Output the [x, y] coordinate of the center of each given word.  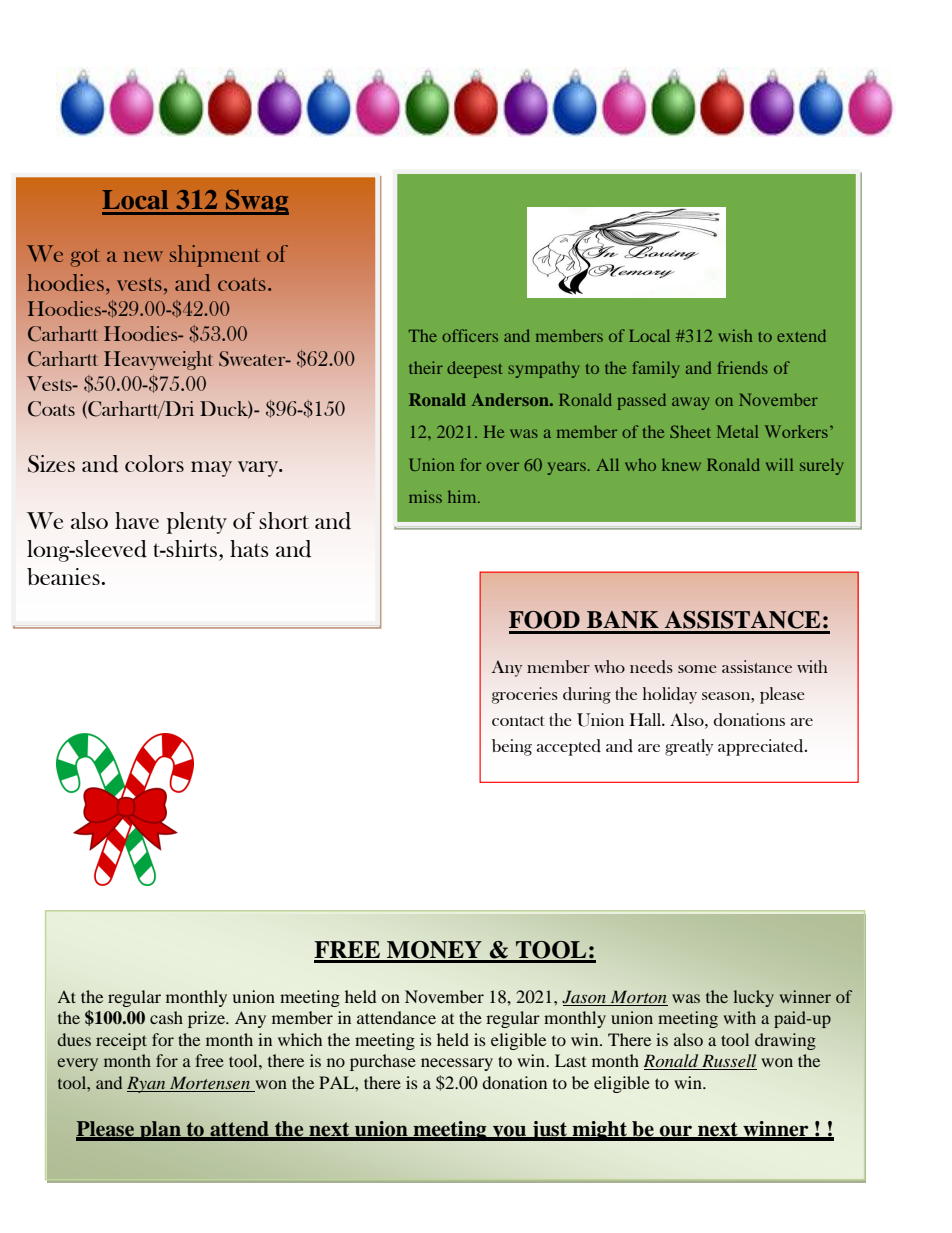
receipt [121, 1041]
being [512, 747]
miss [425, 496]
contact [518, 721]
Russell [728, 1062]
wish [735, 335]
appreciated [762, 747]
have [137, 520]
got [85, 258]
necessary [457, 1064]
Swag [256, 202]
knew [681, 464]
